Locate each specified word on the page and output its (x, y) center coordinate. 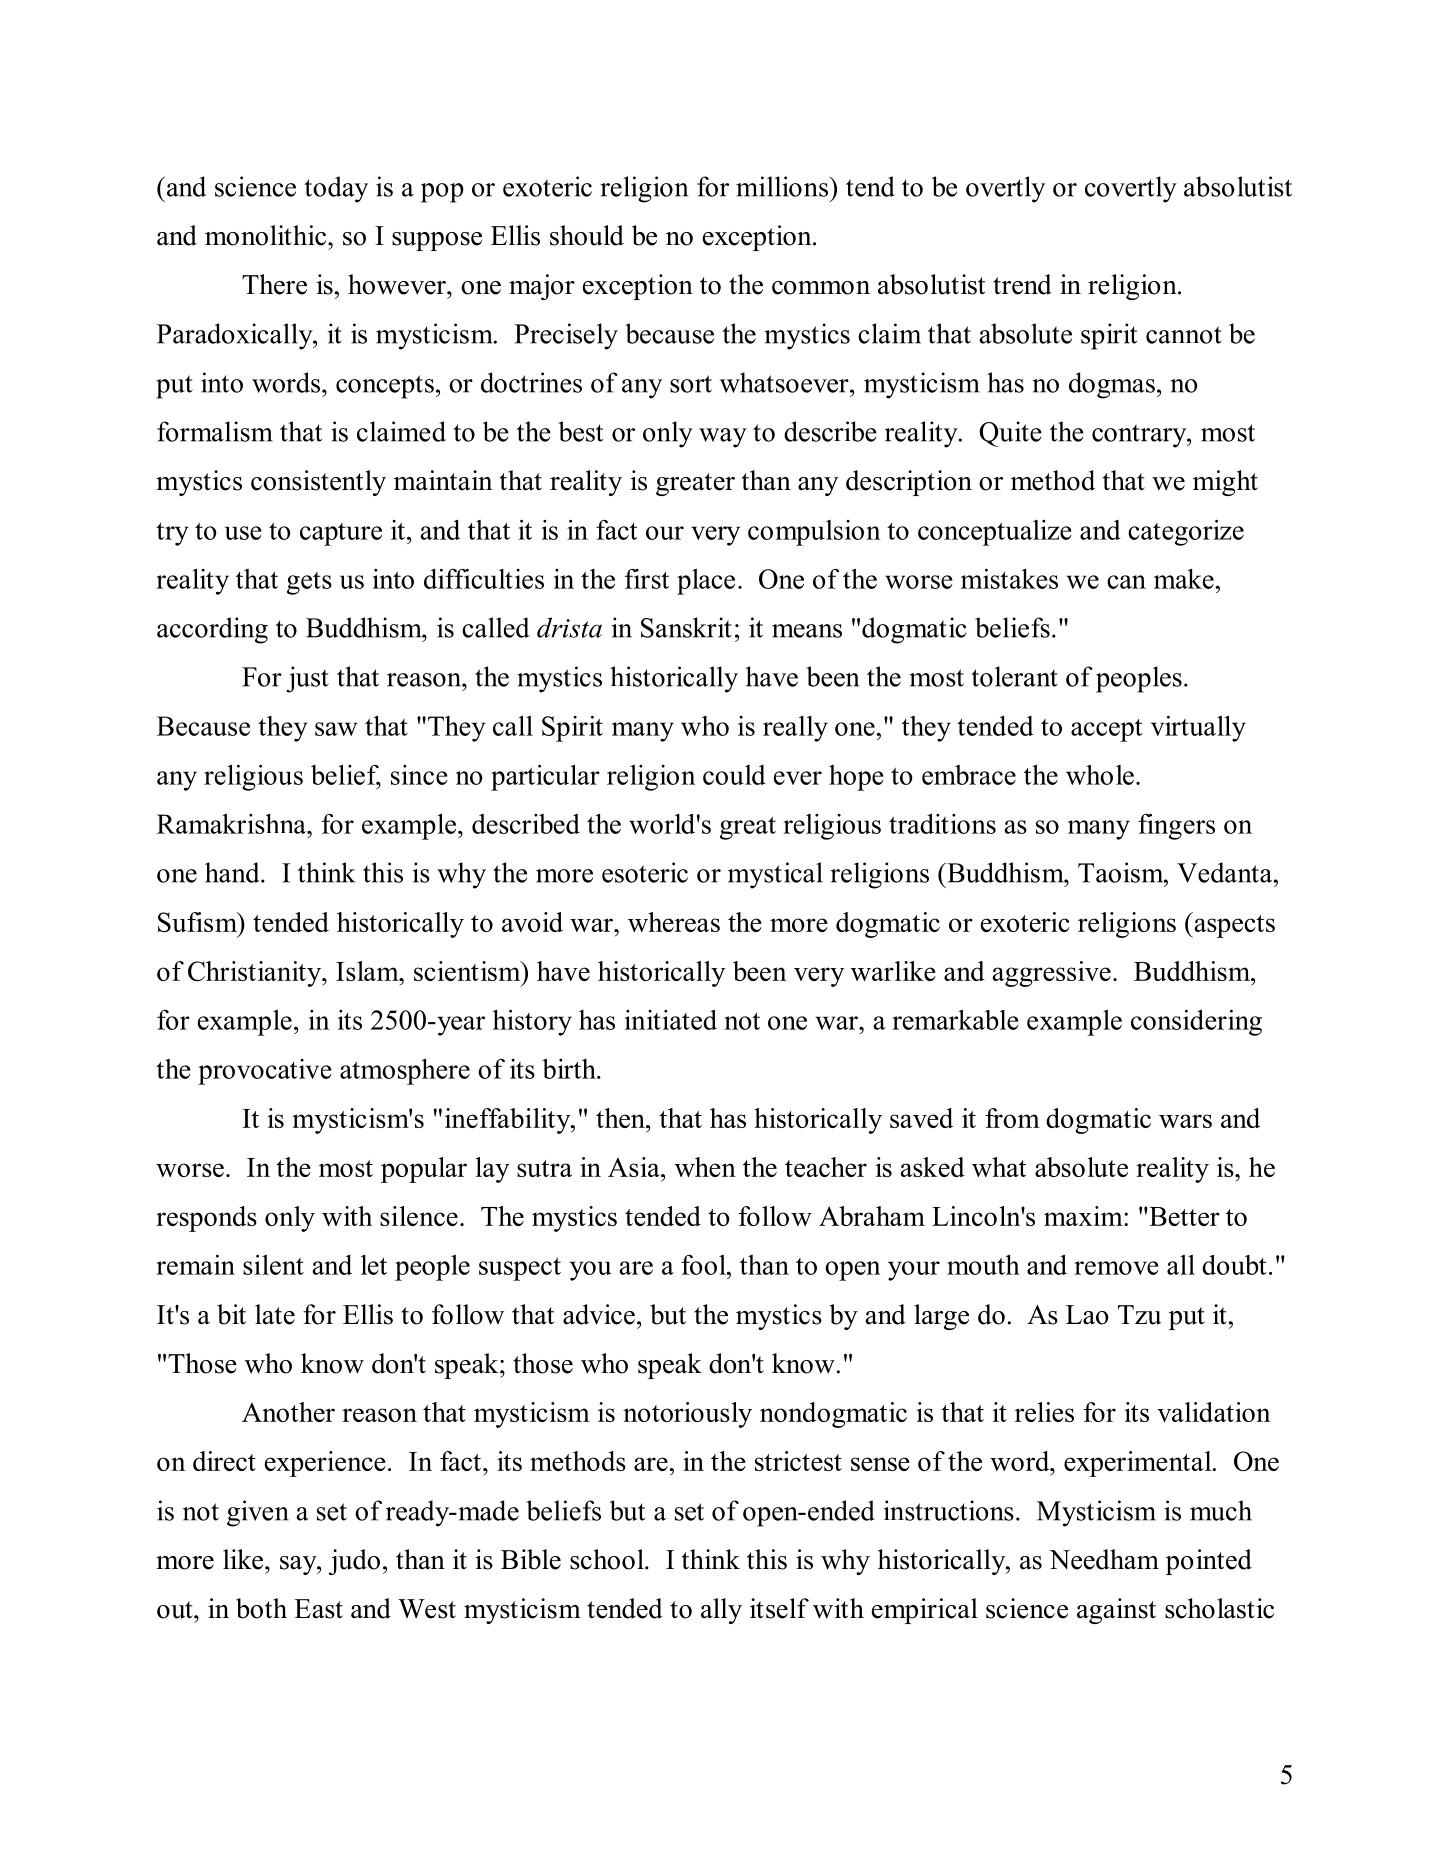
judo (354, 1562)
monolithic (267, 235)
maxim (1084, 1216)
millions (783, 186)
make (1184, 579)
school (608, 1559)
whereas (674, 922)
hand (233, 872)
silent (273, 1265)
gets (309, 583)
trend (1022, 284)
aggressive (1051, 974)
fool (704, 1265)
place (706, 582)
